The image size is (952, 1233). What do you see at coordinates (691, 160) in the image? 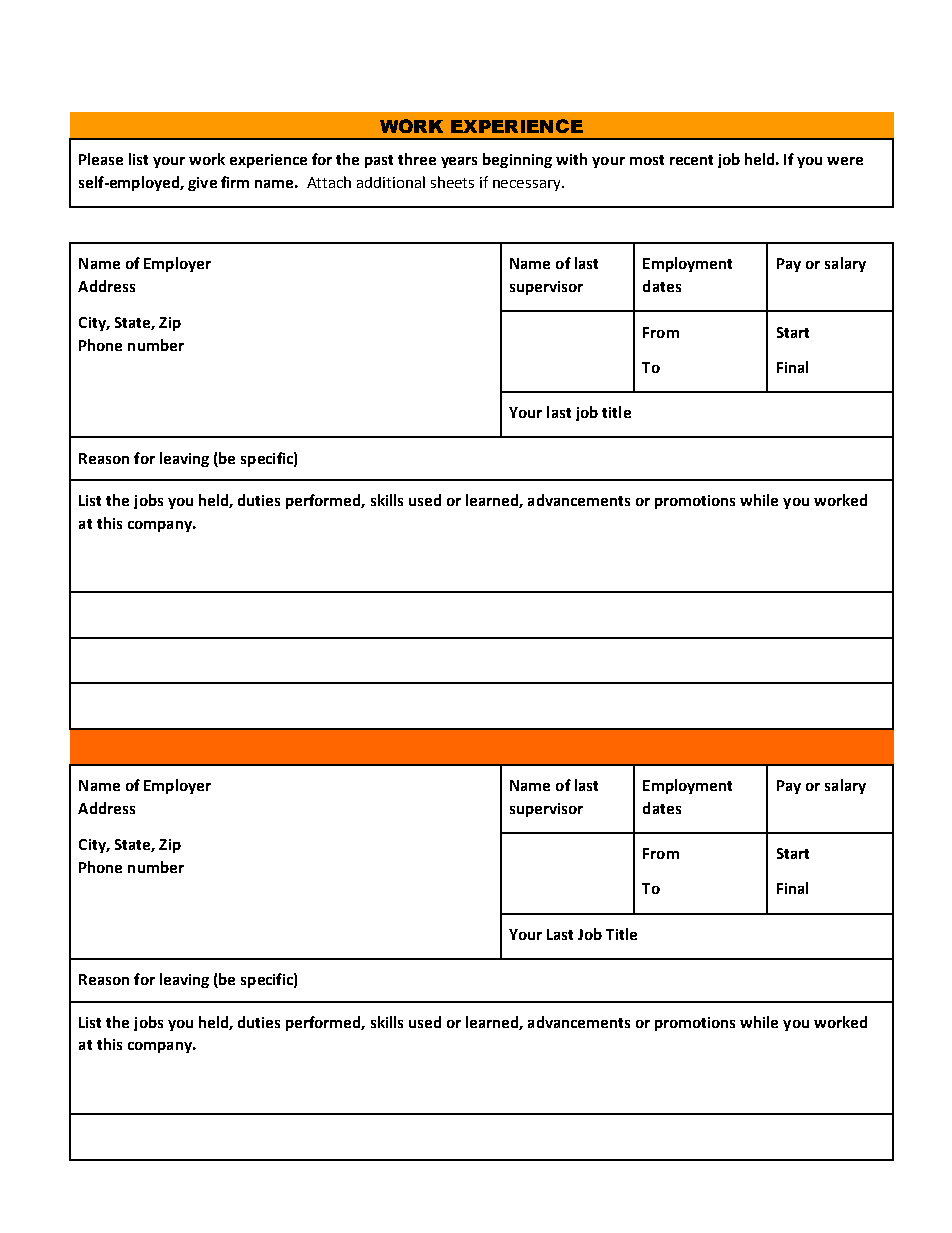
I see `recent` at bounding box center [691, 160].
